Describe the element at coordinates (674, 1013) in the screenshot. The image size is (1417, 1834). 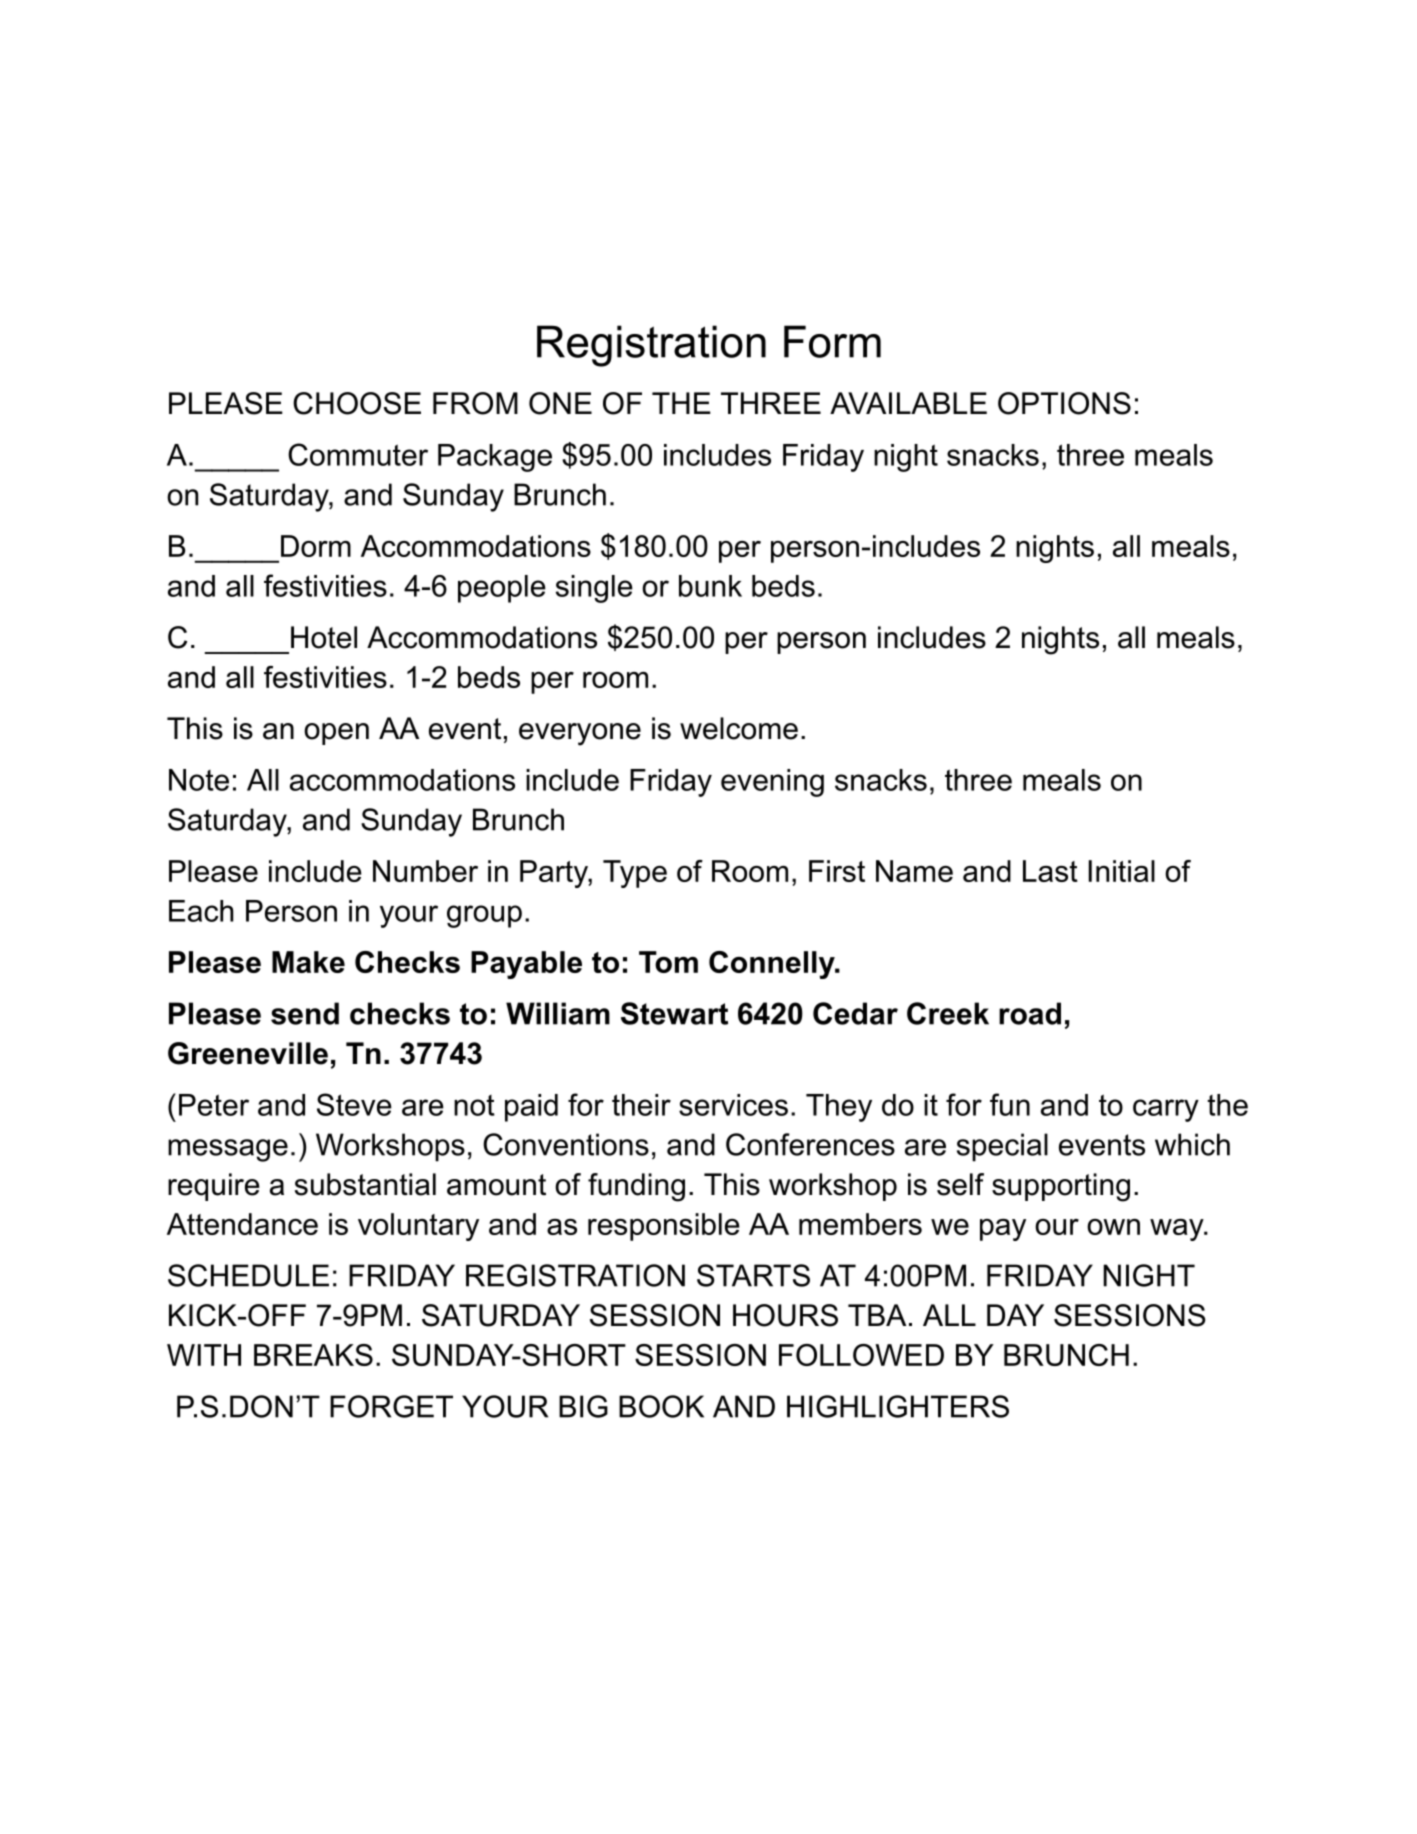
I see `Stewart` at that location.
